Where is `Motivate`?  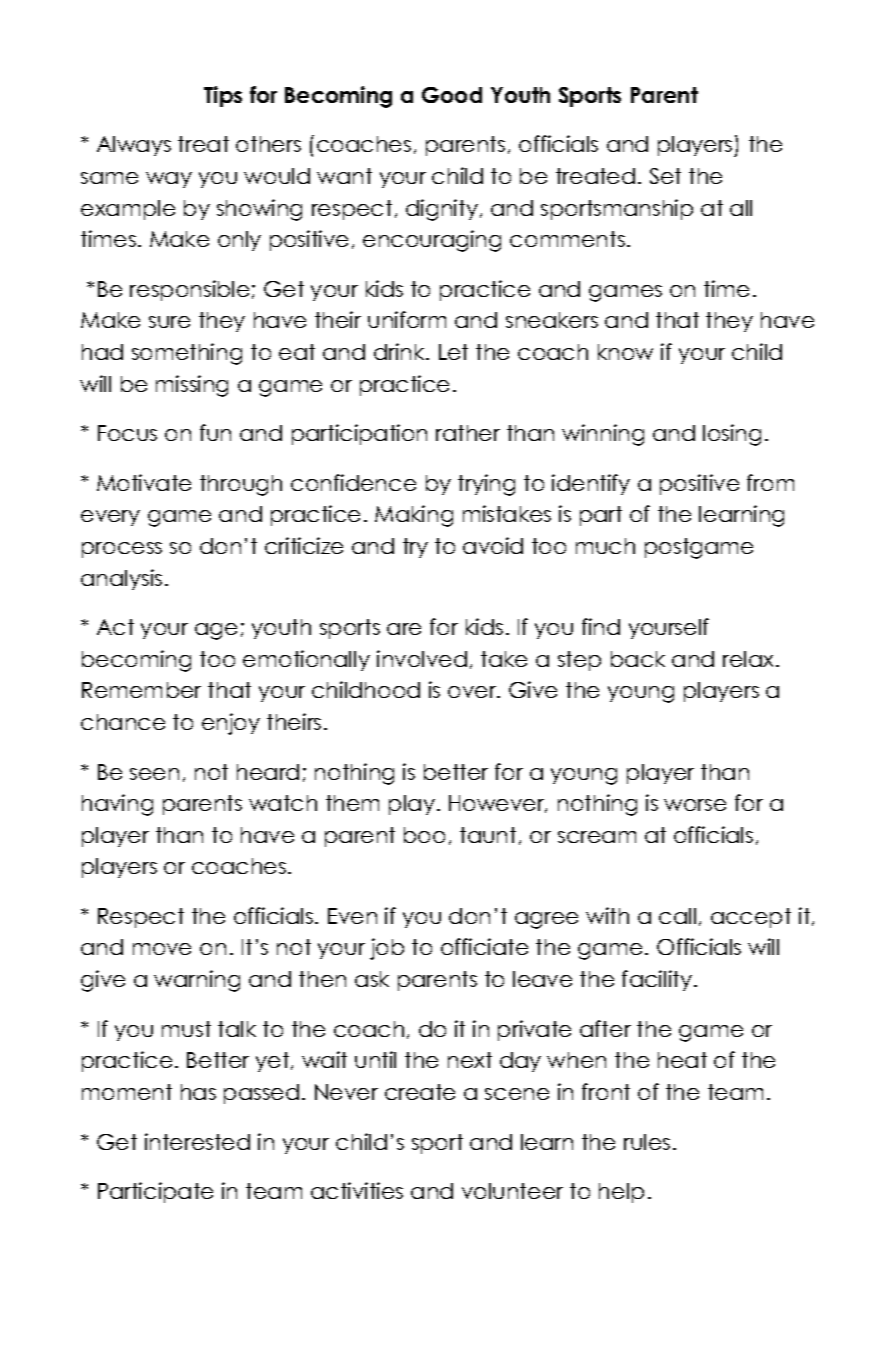 Motivate is located at coordinates (144, 482).
